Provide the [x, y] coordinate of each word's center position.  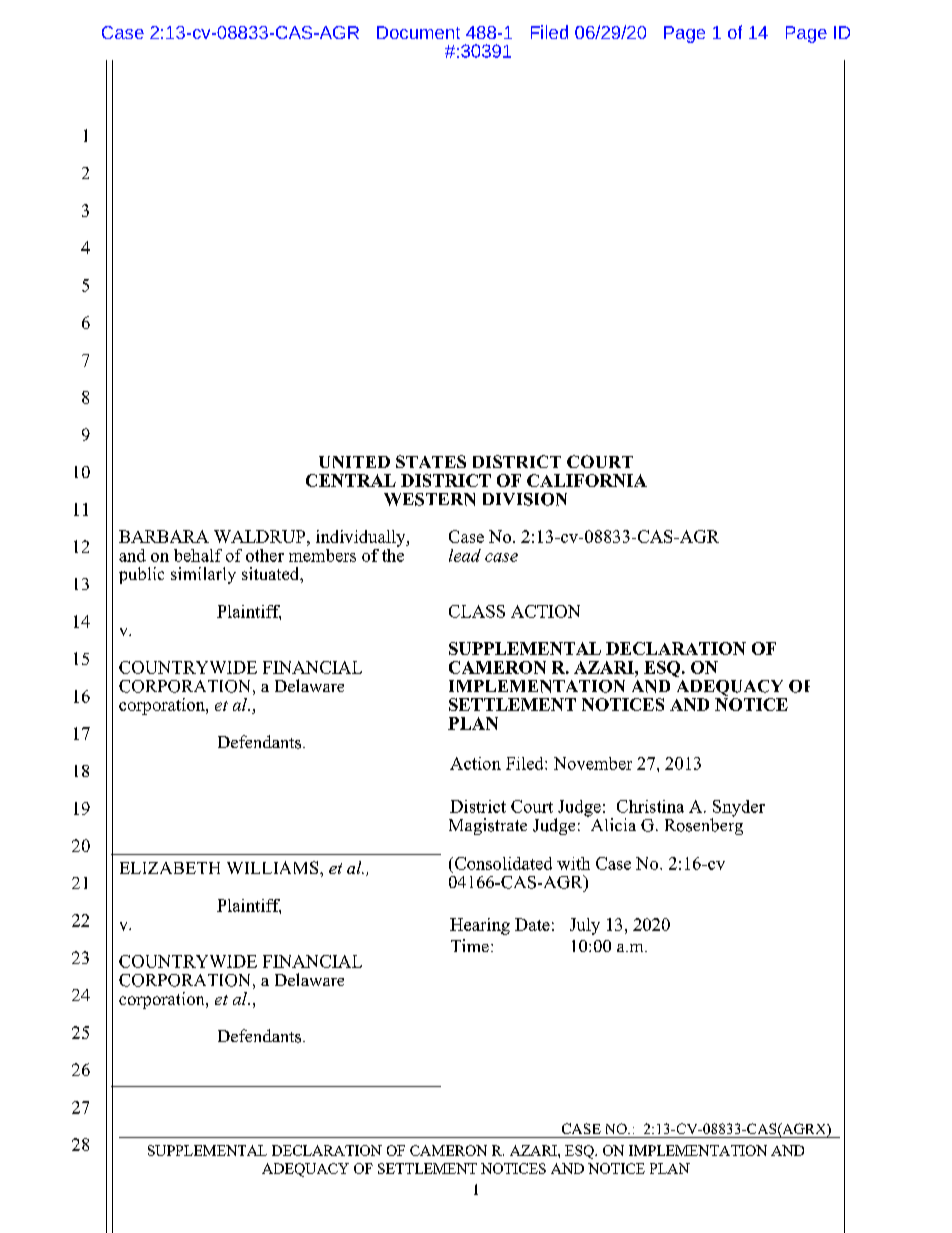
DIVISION [525, 499]
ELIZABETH [170, 868]
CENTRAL [351, 480]
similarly [203, 575]
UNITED [354, 462]
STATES [431, 461]
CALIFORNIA [587, 480]
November [593, 763]
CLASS [477, 611]
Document [418, 32]
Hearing [480, 926]
